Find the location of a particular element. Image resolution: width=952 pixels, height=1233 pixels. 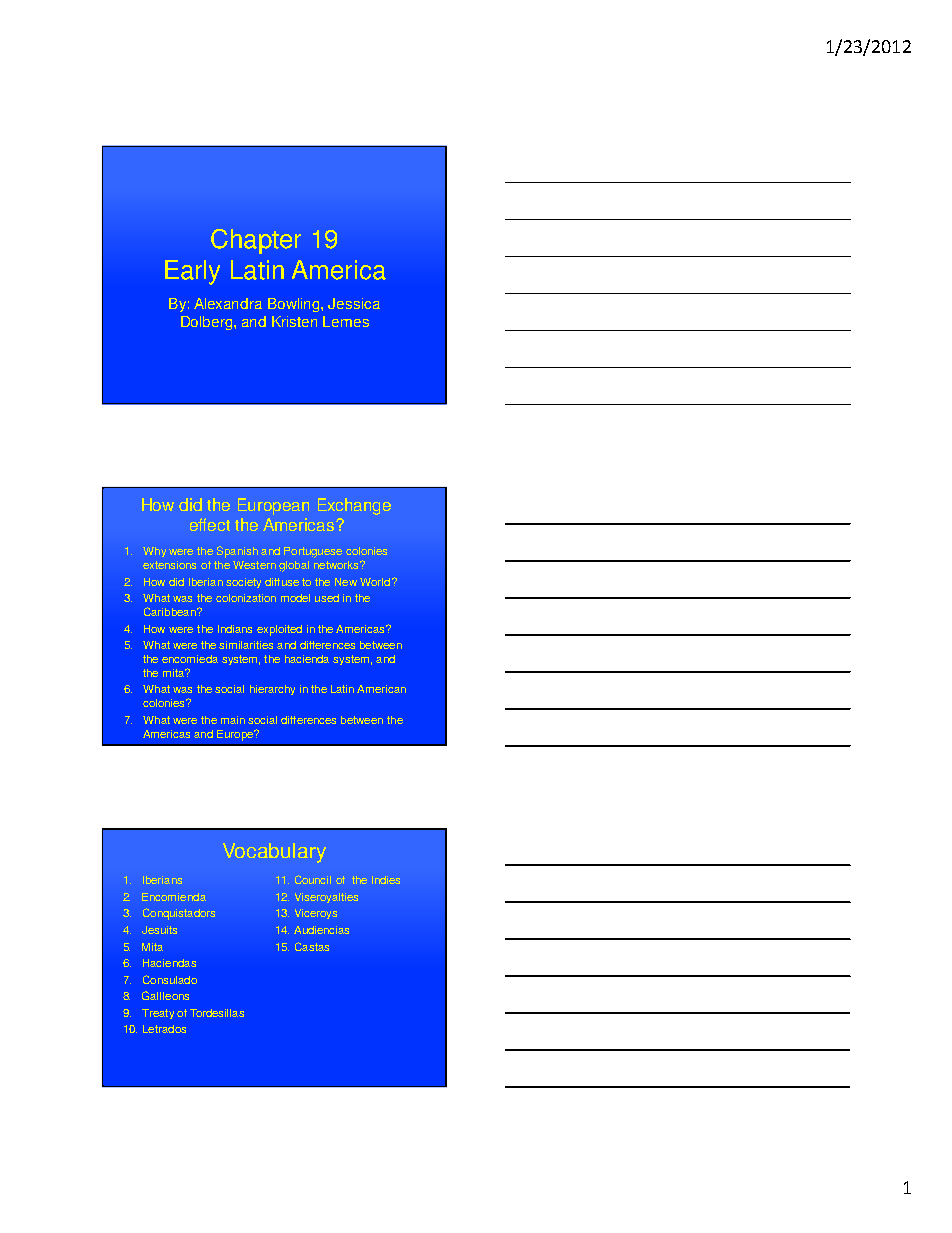

hierarchy is located at coordinates (272, 690).
